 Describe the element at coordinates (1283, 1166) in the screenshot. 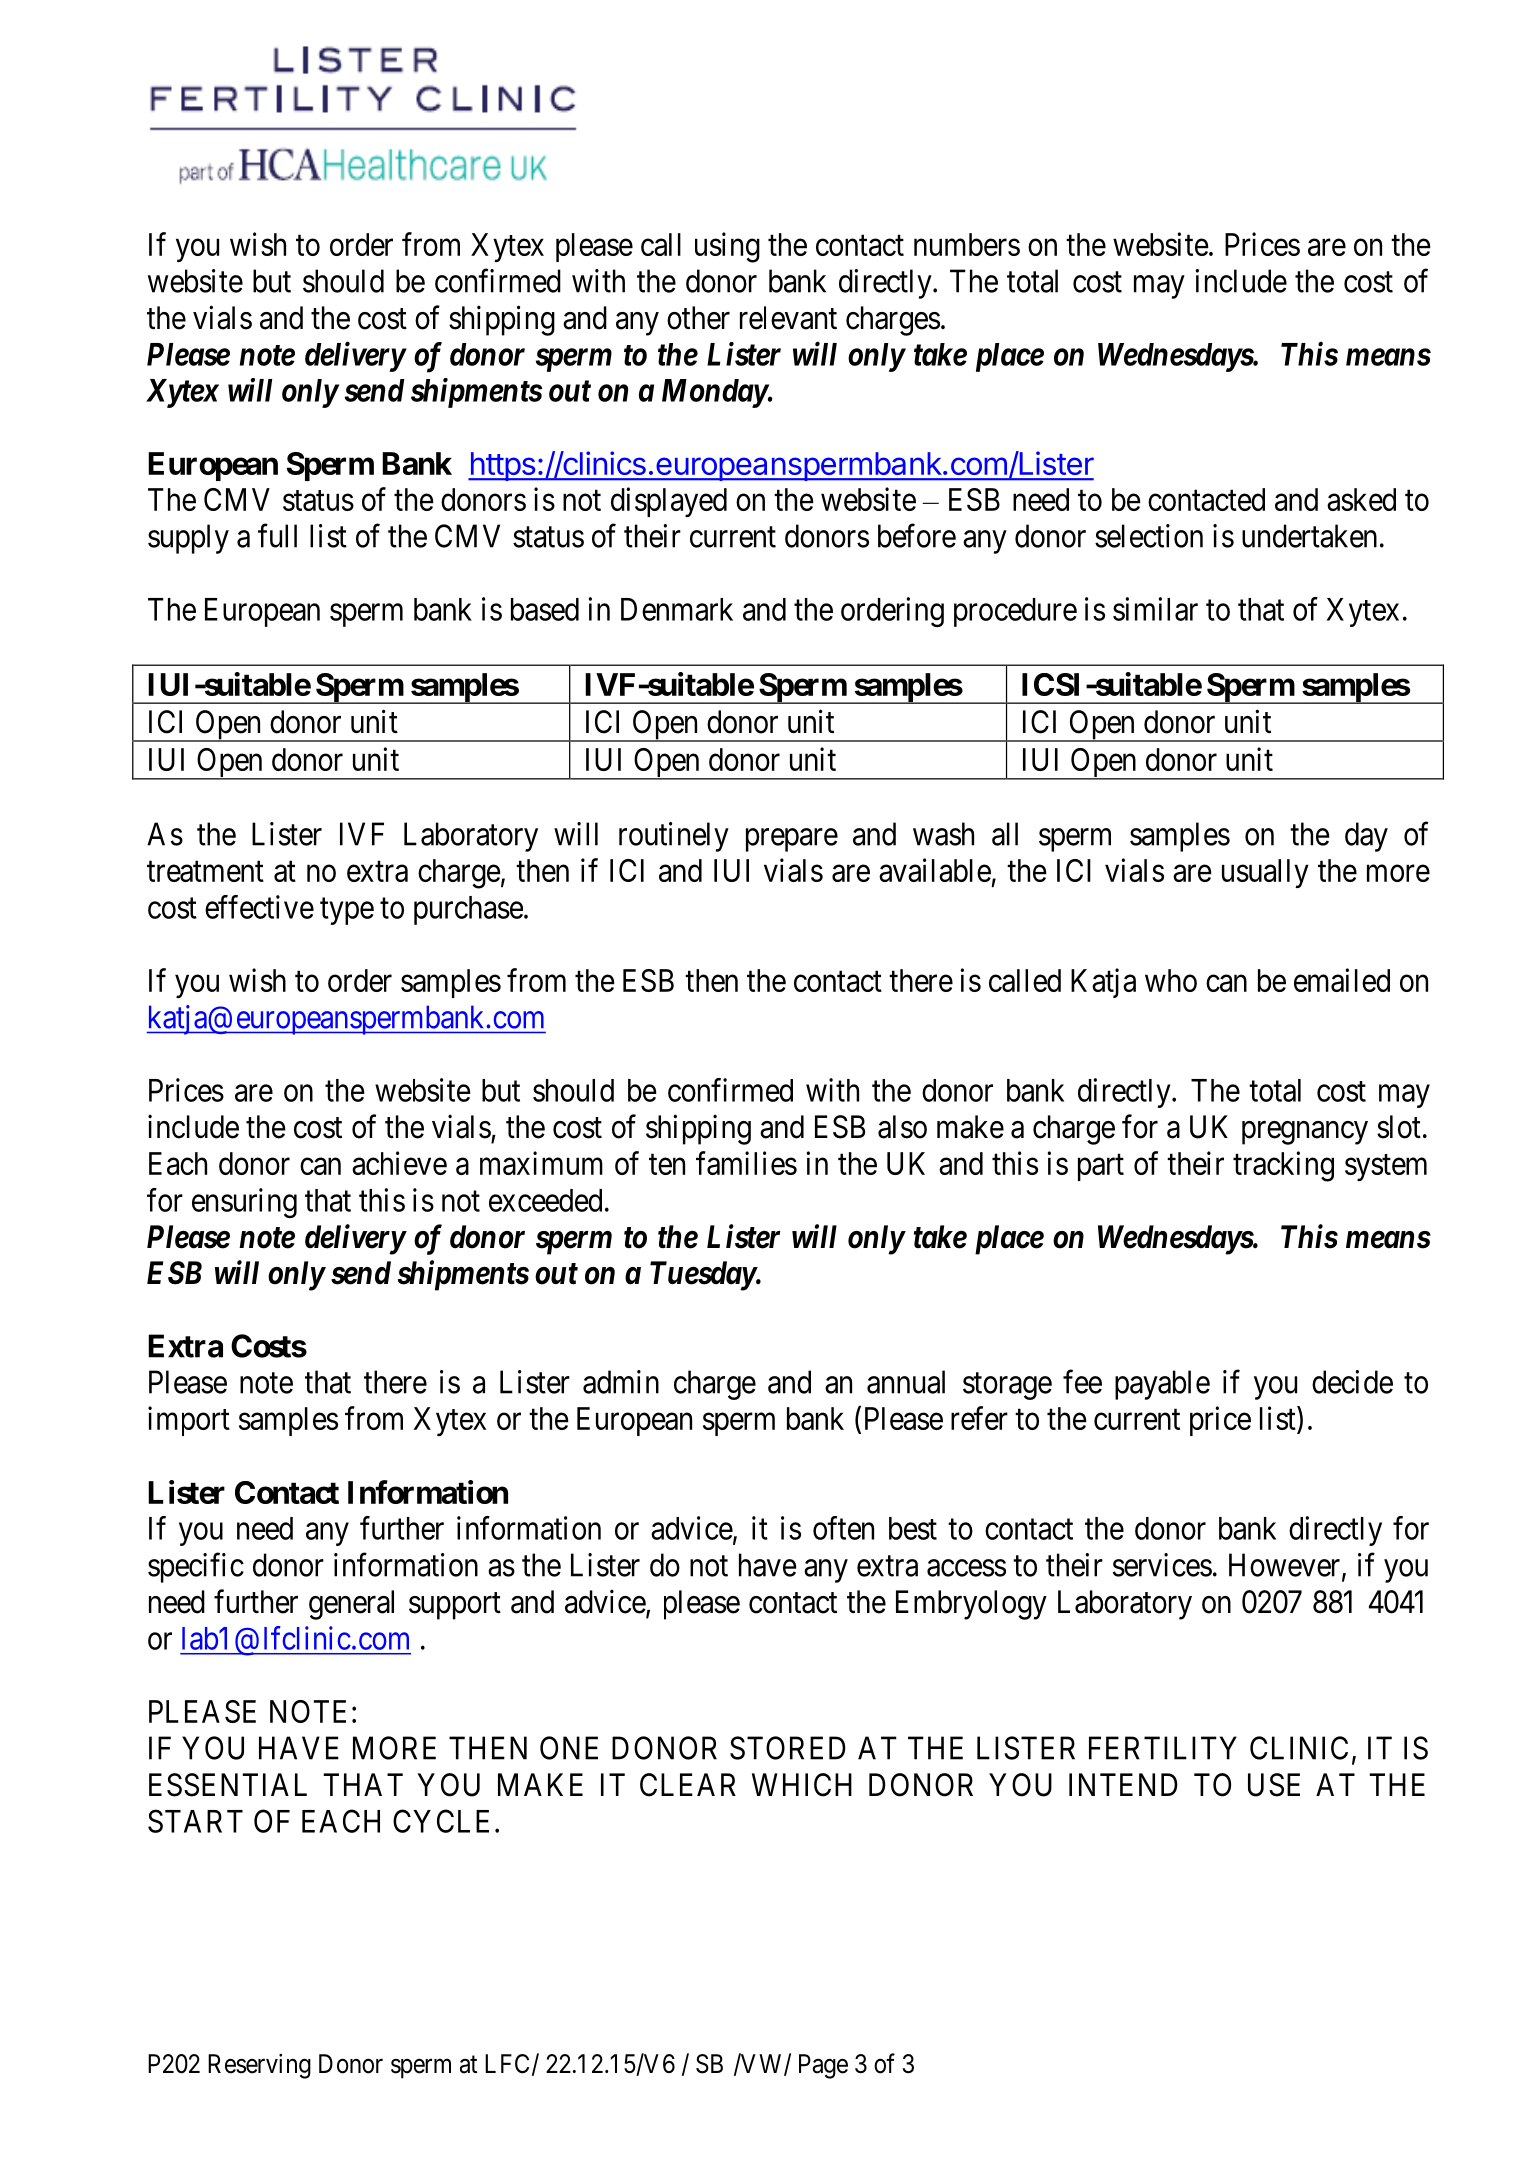

I see `tracking` at that location.
